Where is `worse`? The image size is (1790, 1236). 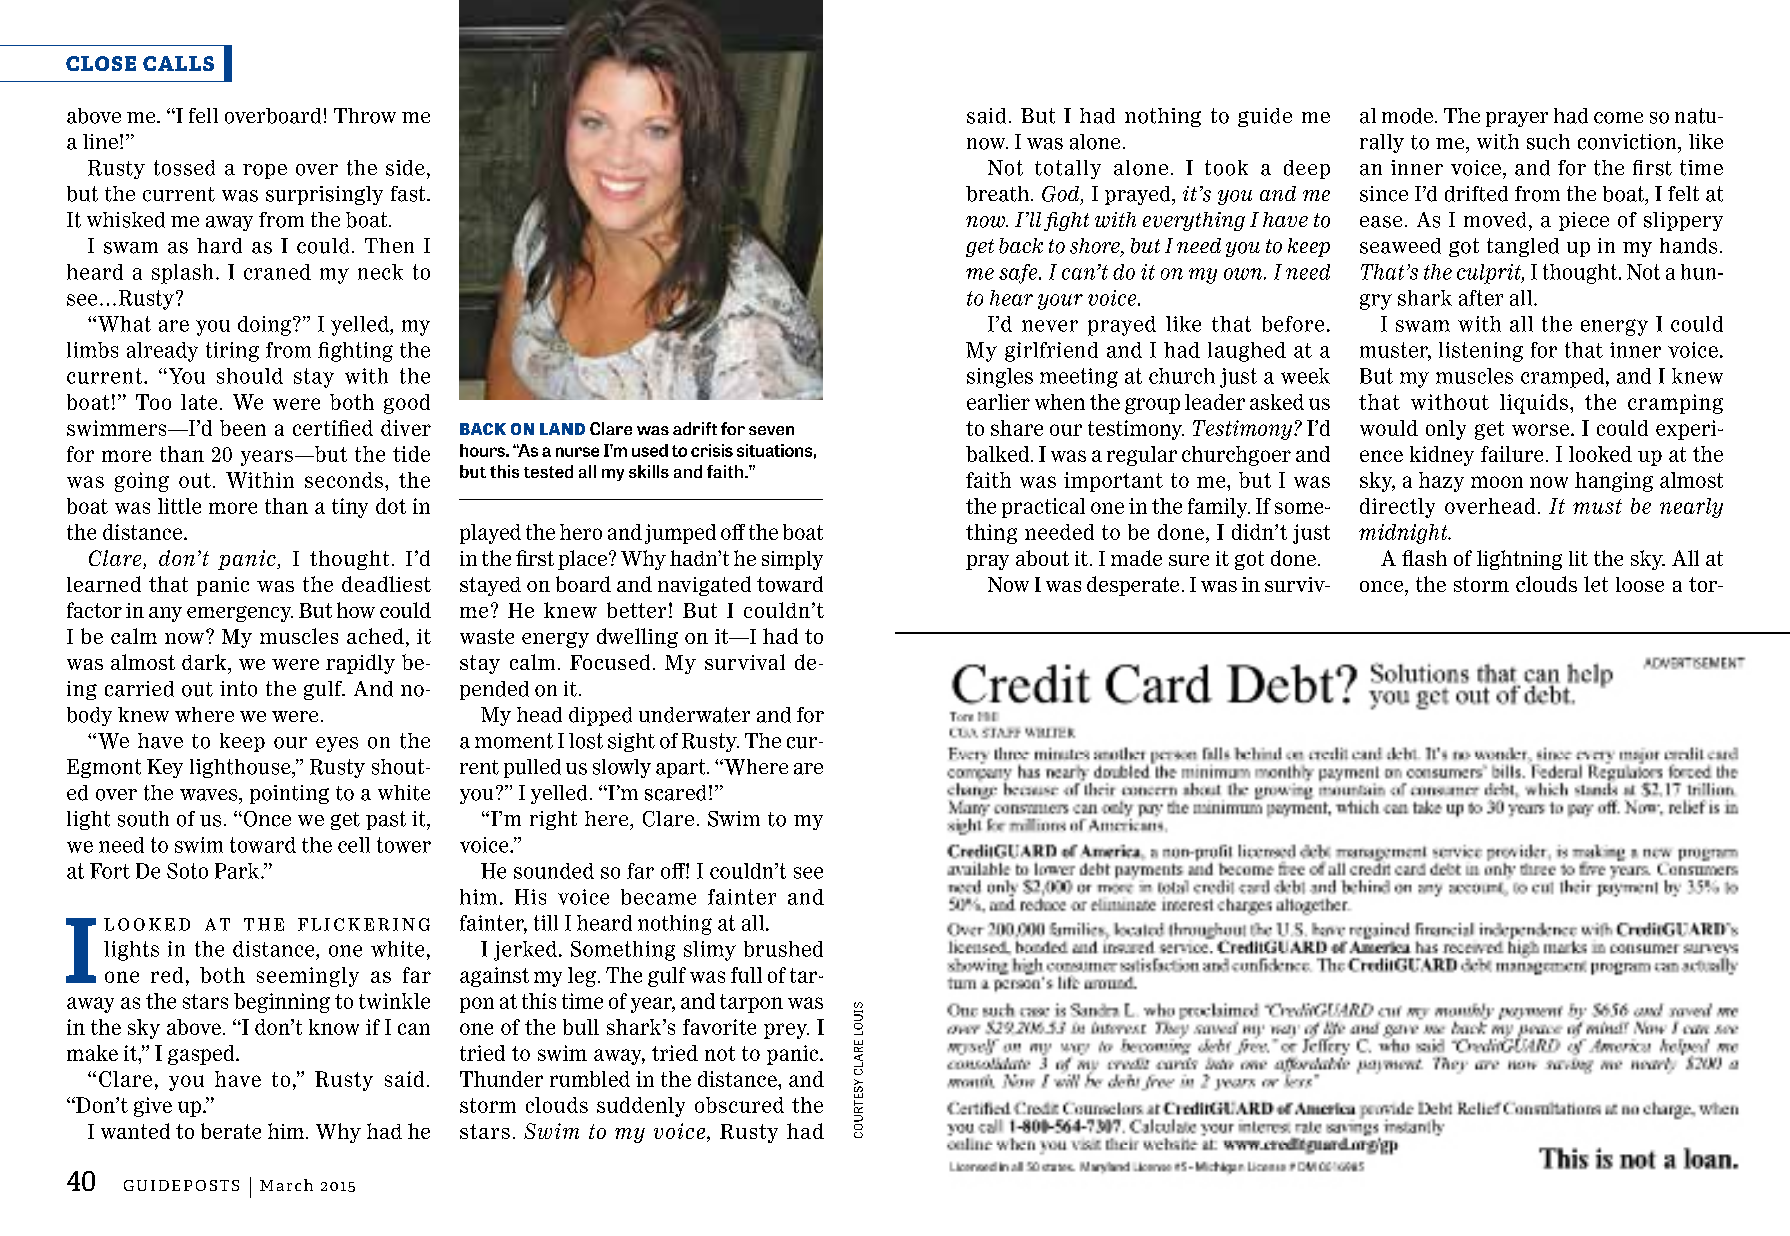
worse is located at coordinates (1542, 430).
